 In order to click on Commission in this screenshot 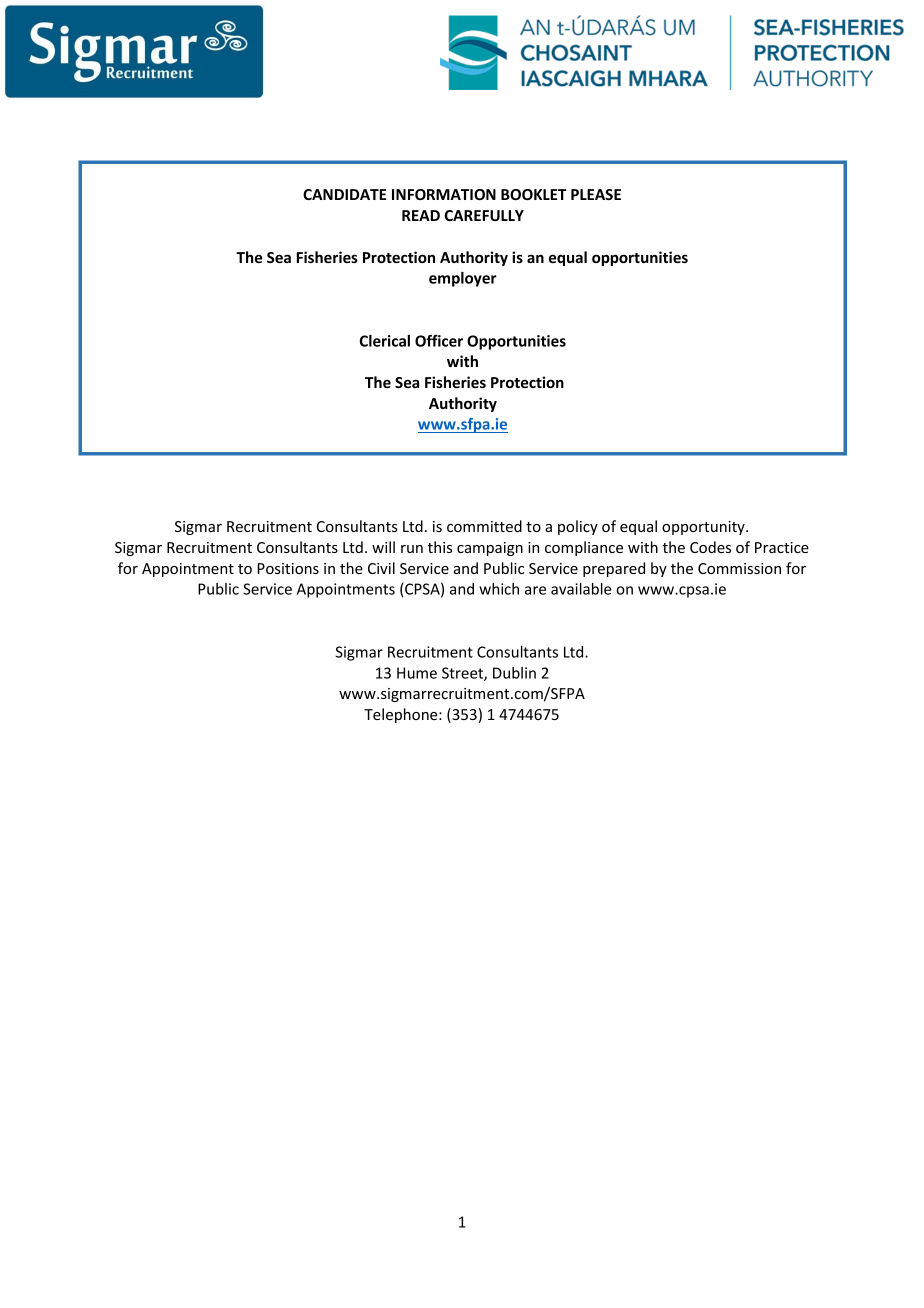, I will do `click(739, 568)`.
